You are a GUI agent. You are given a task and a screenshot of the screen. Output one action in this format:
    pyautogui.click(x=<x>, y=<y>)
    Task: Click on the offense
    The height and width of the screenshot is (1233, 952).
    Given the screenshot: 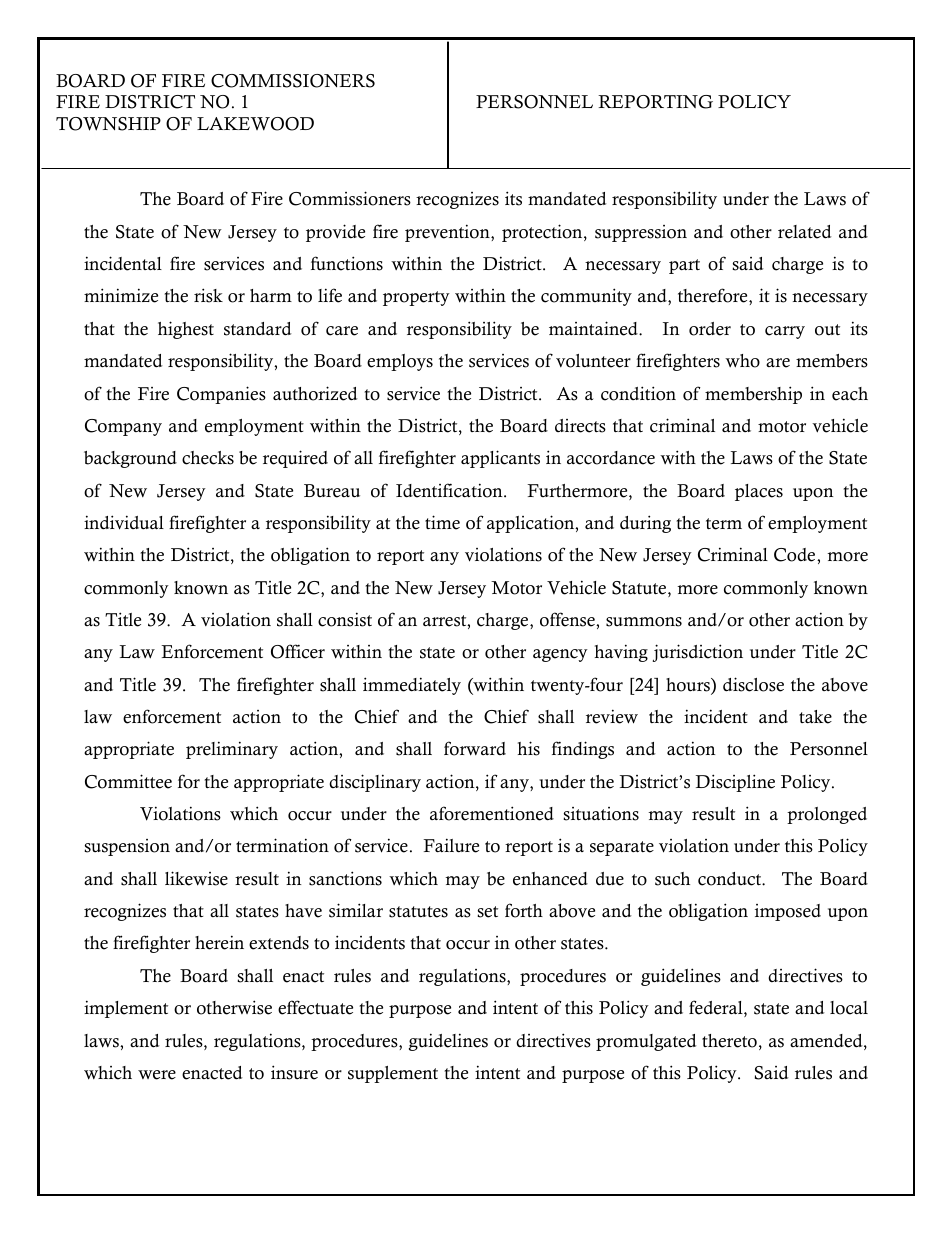 What is the action you would take?
    pyautogui.click(x=568, y=619)
